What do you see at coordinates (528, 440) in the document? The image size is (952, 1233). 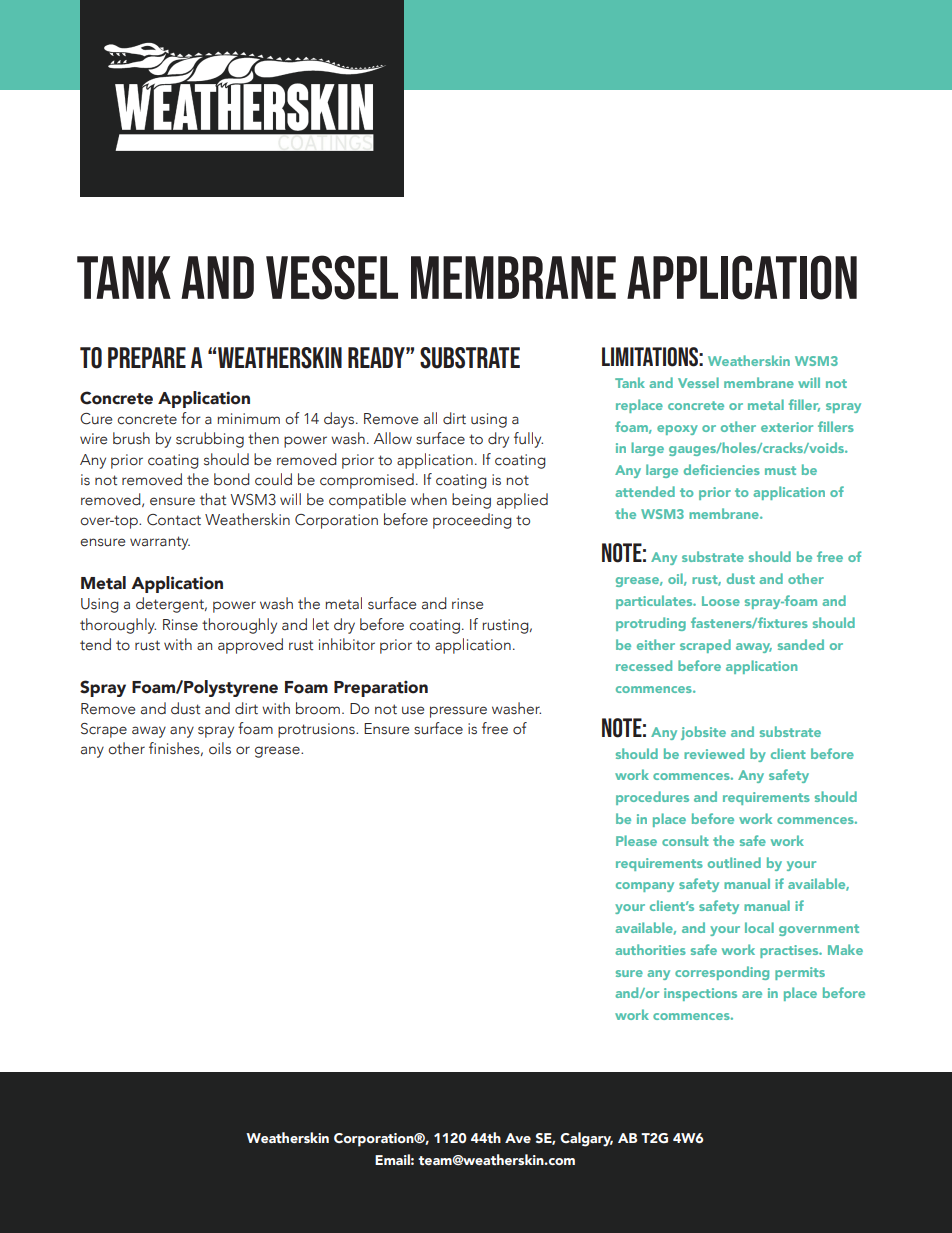 I see `fully` at bounding box center [528, 440].
